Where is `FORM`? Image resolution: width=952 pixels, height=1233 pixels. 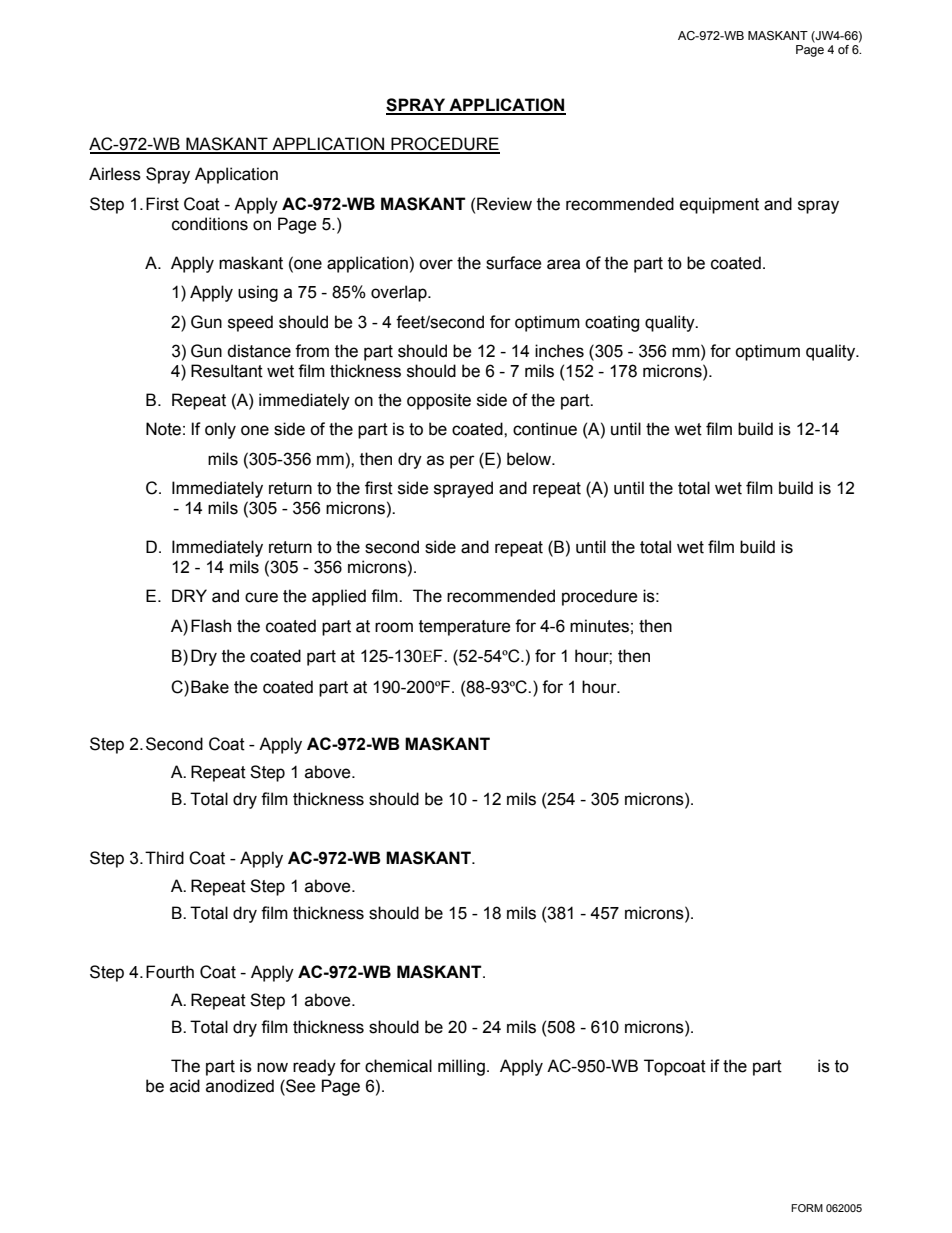
FORM is located at coordinates (807, 1208).
